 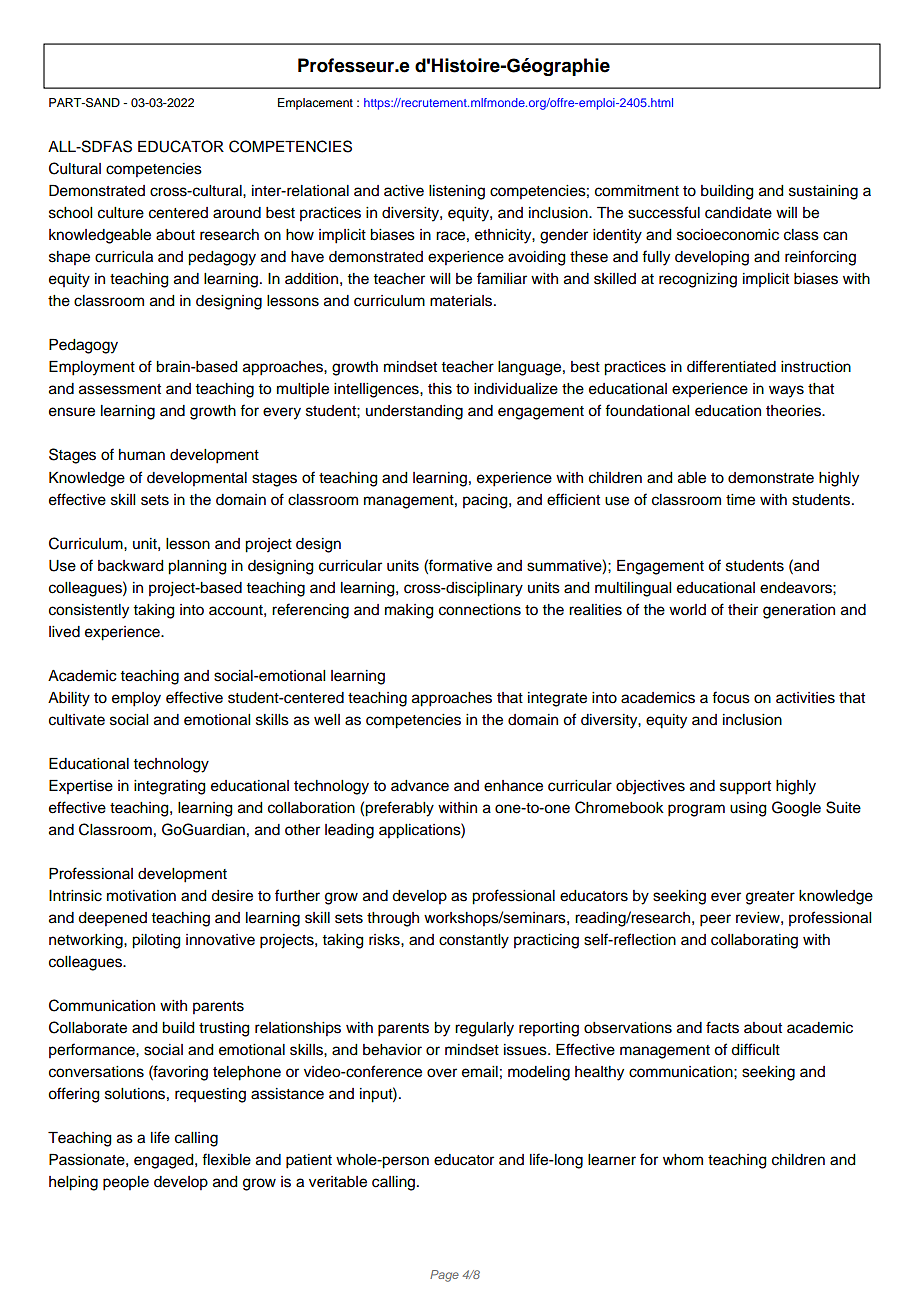 What do you see at coordinates (141, 896) in the image?
I see `motivation` at bounding box center [141, 896].
